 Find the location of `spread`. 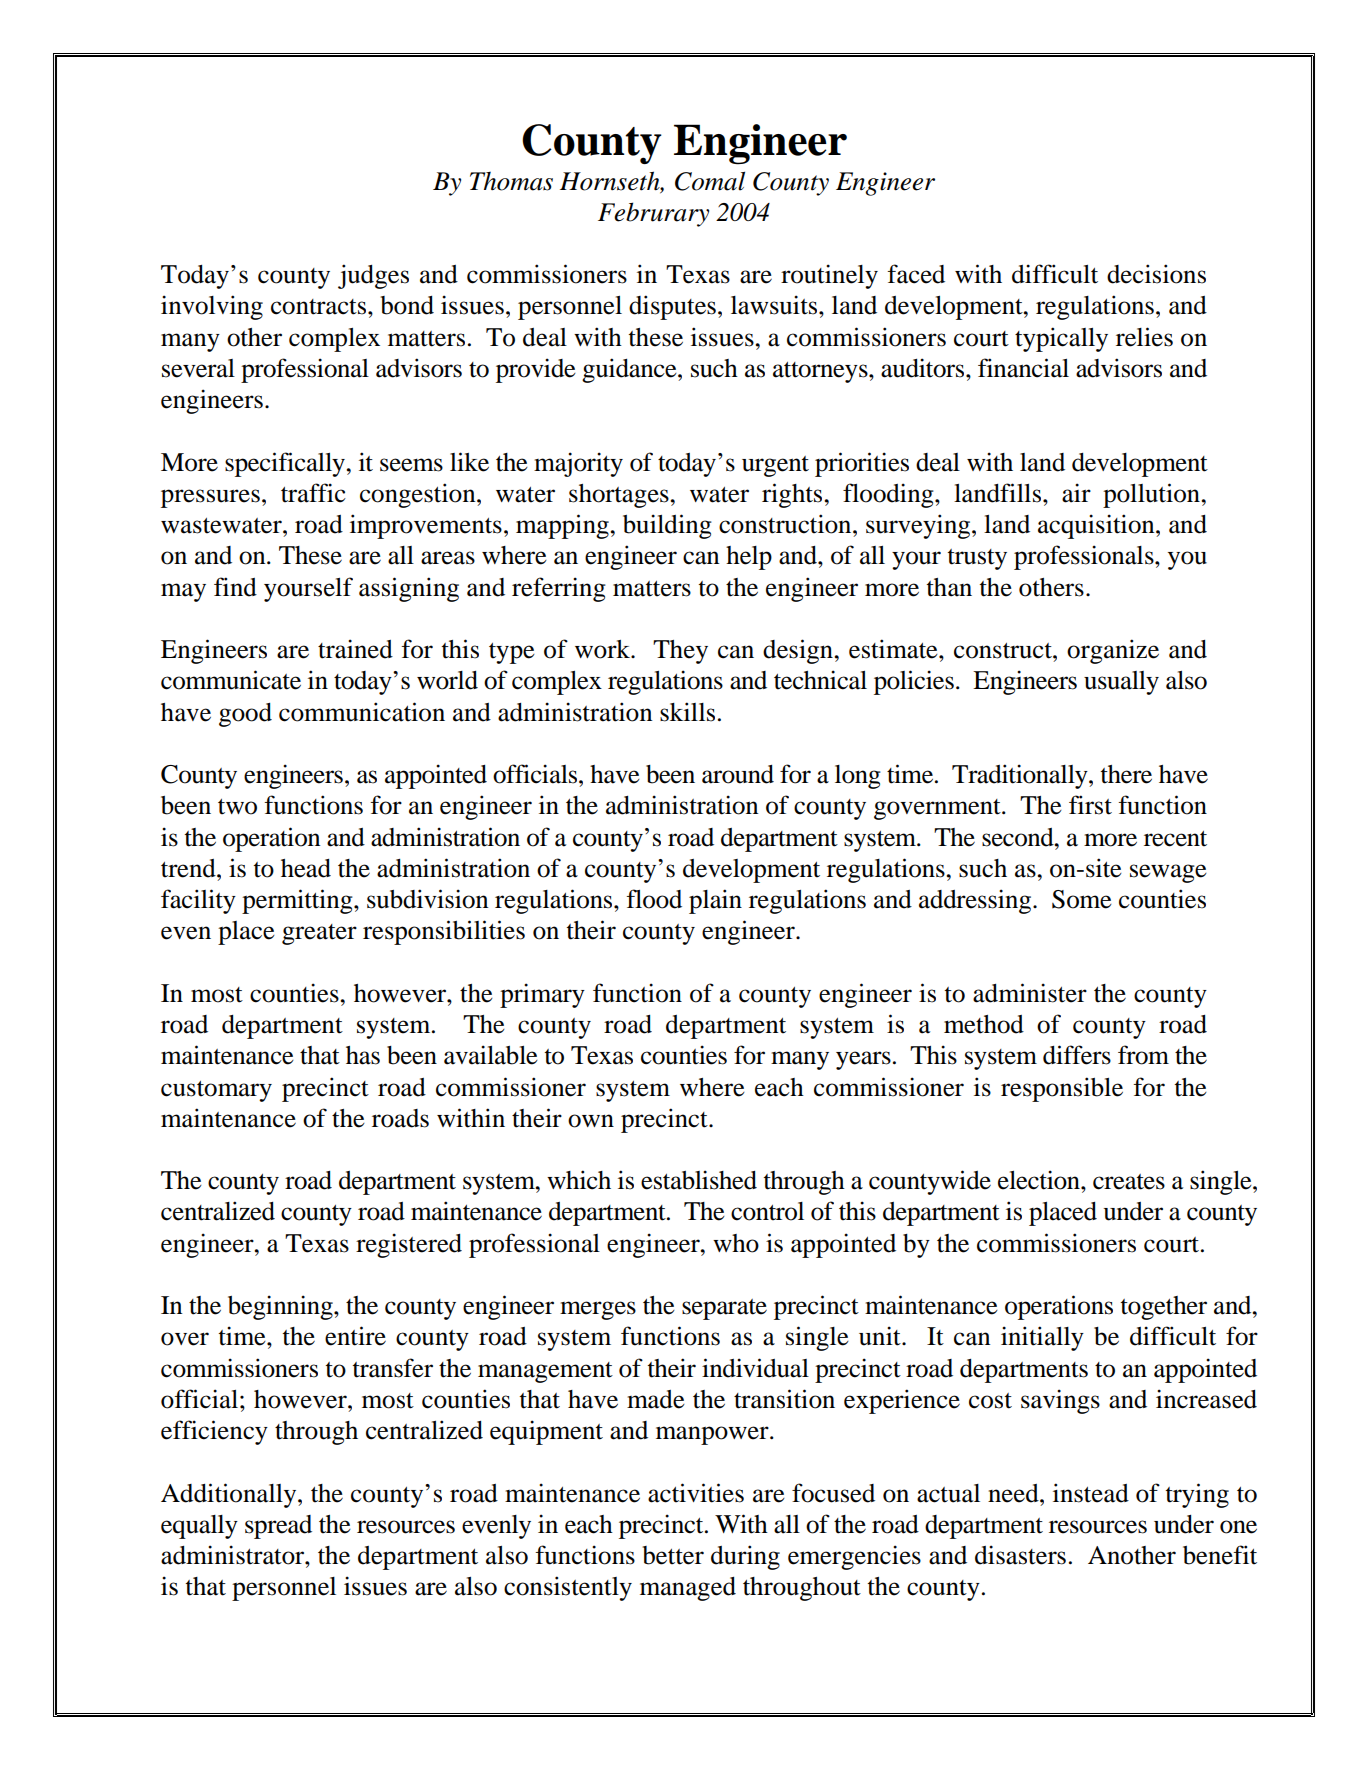

spread is located at coordinates (278, 1527).
